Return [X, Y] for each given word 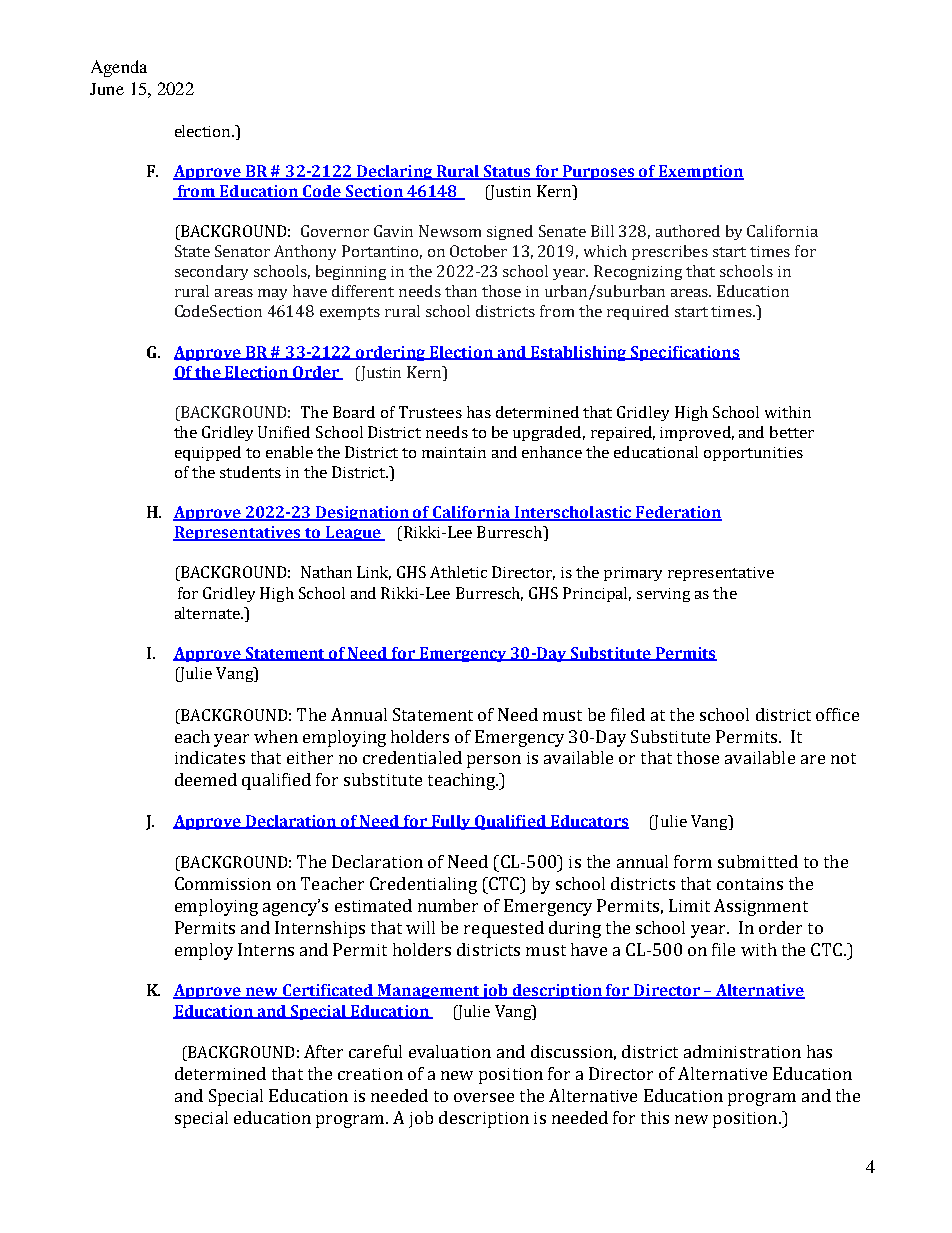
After [323, 1051]
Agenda [119, 68]
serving [663, 595]
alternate [208, 613]
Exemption [700, 172]
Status [507, 172]
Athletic [458, 572]
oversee [484, 1097]
